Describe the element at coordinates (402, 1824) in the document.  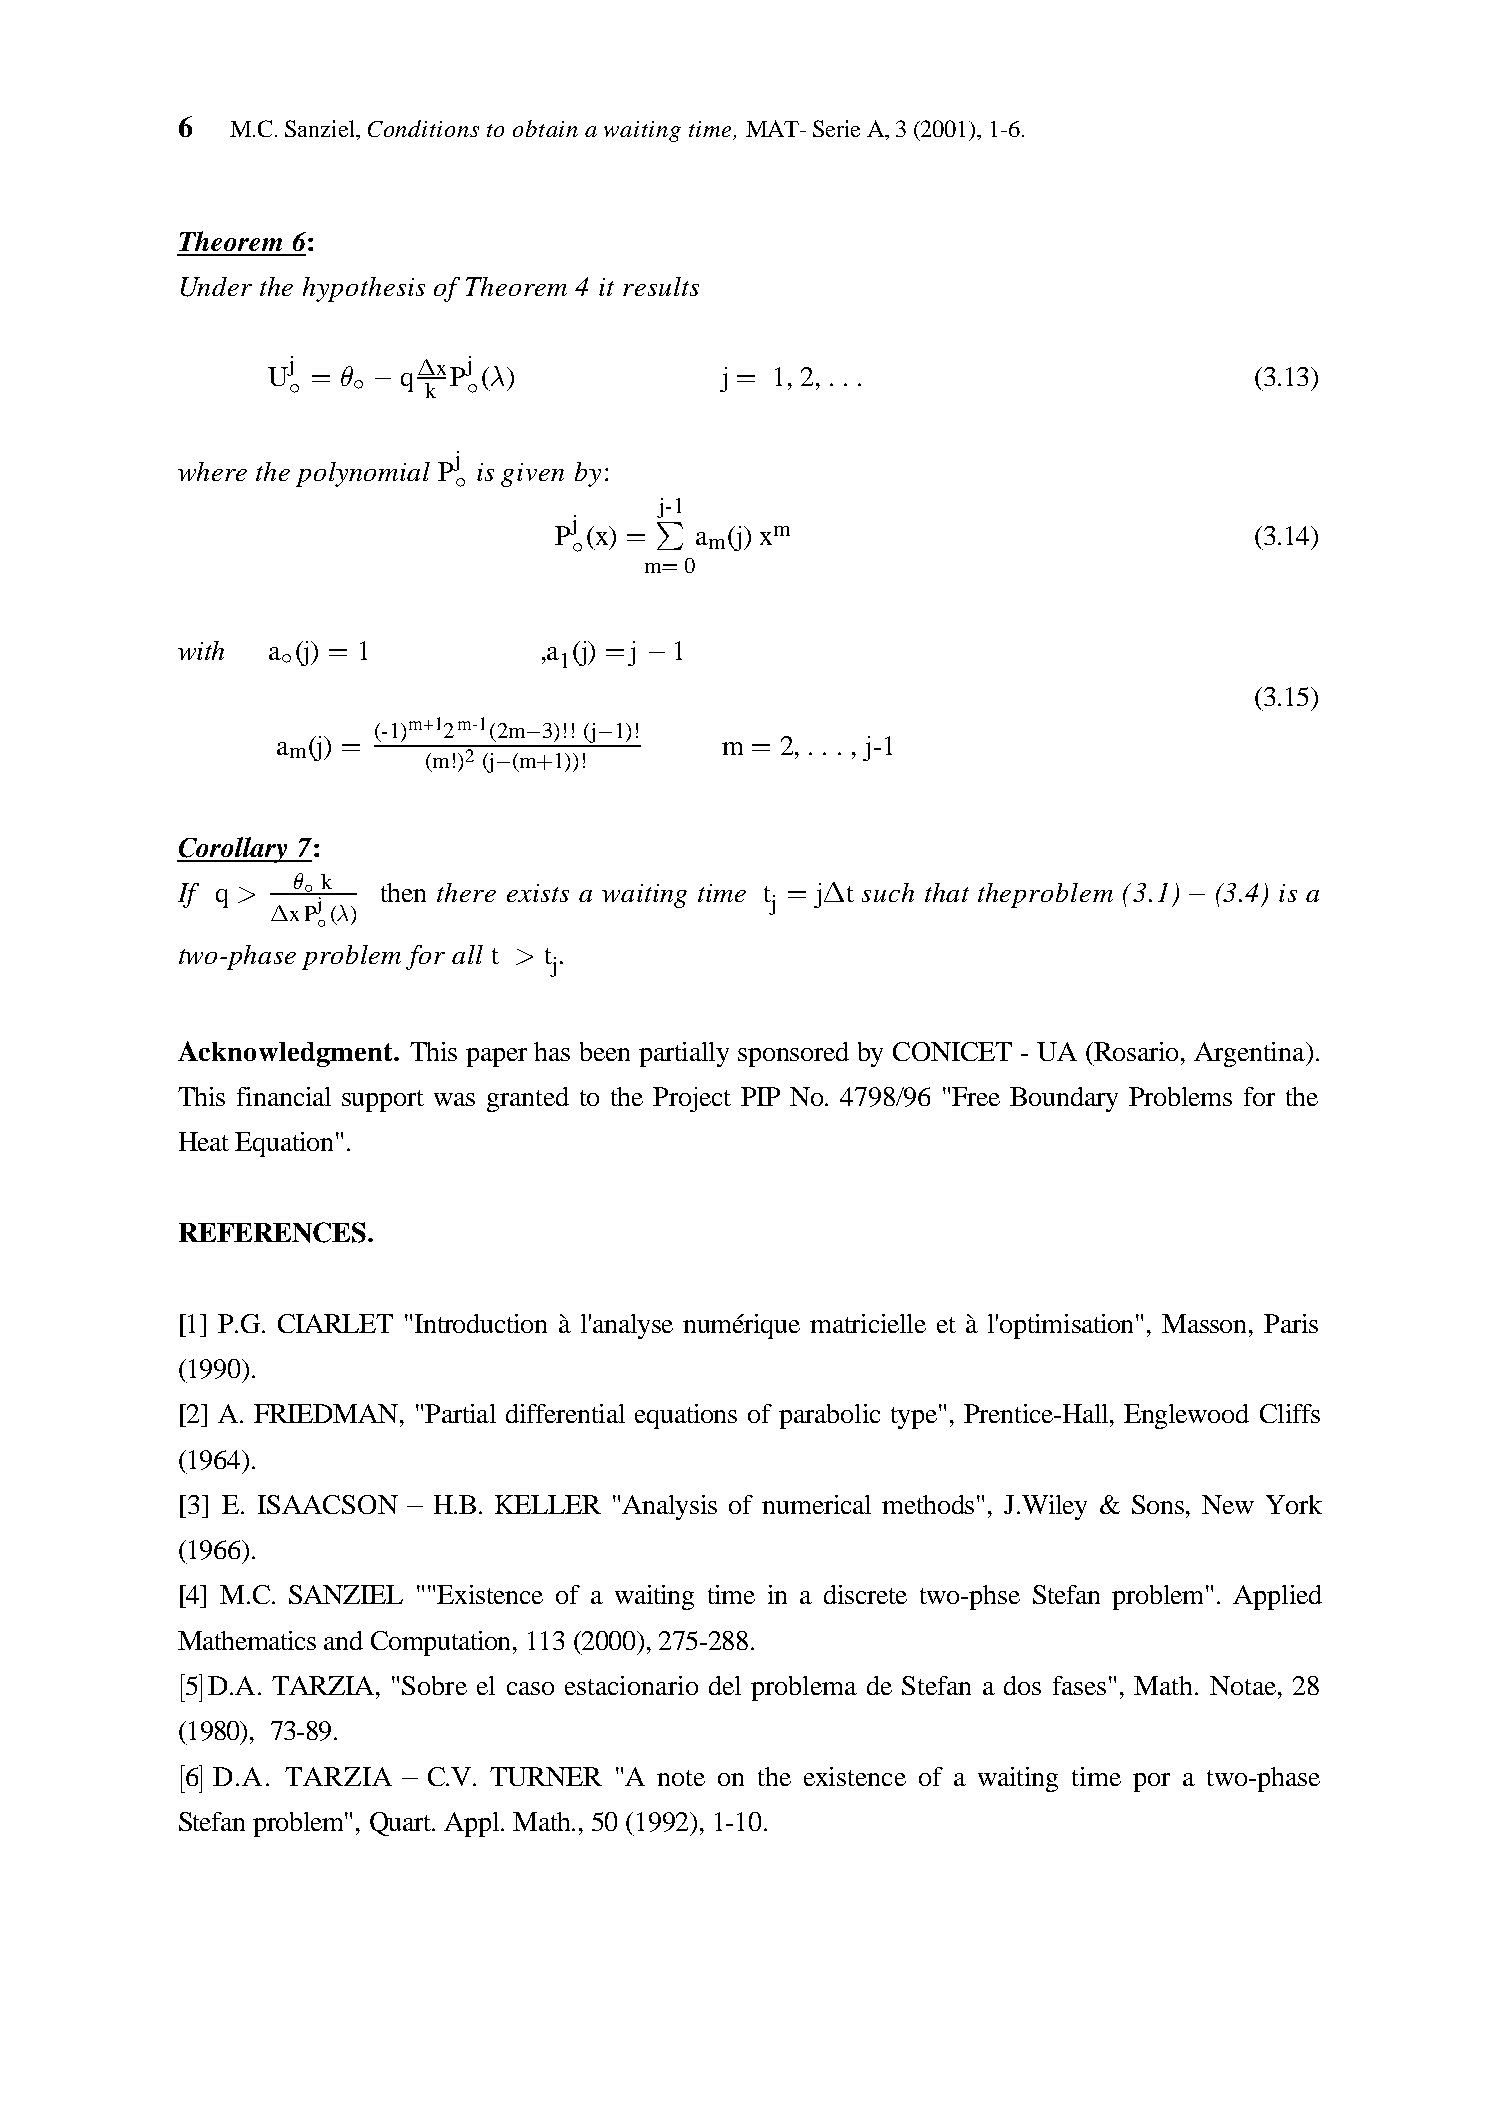
I see `Quart` at that location.
